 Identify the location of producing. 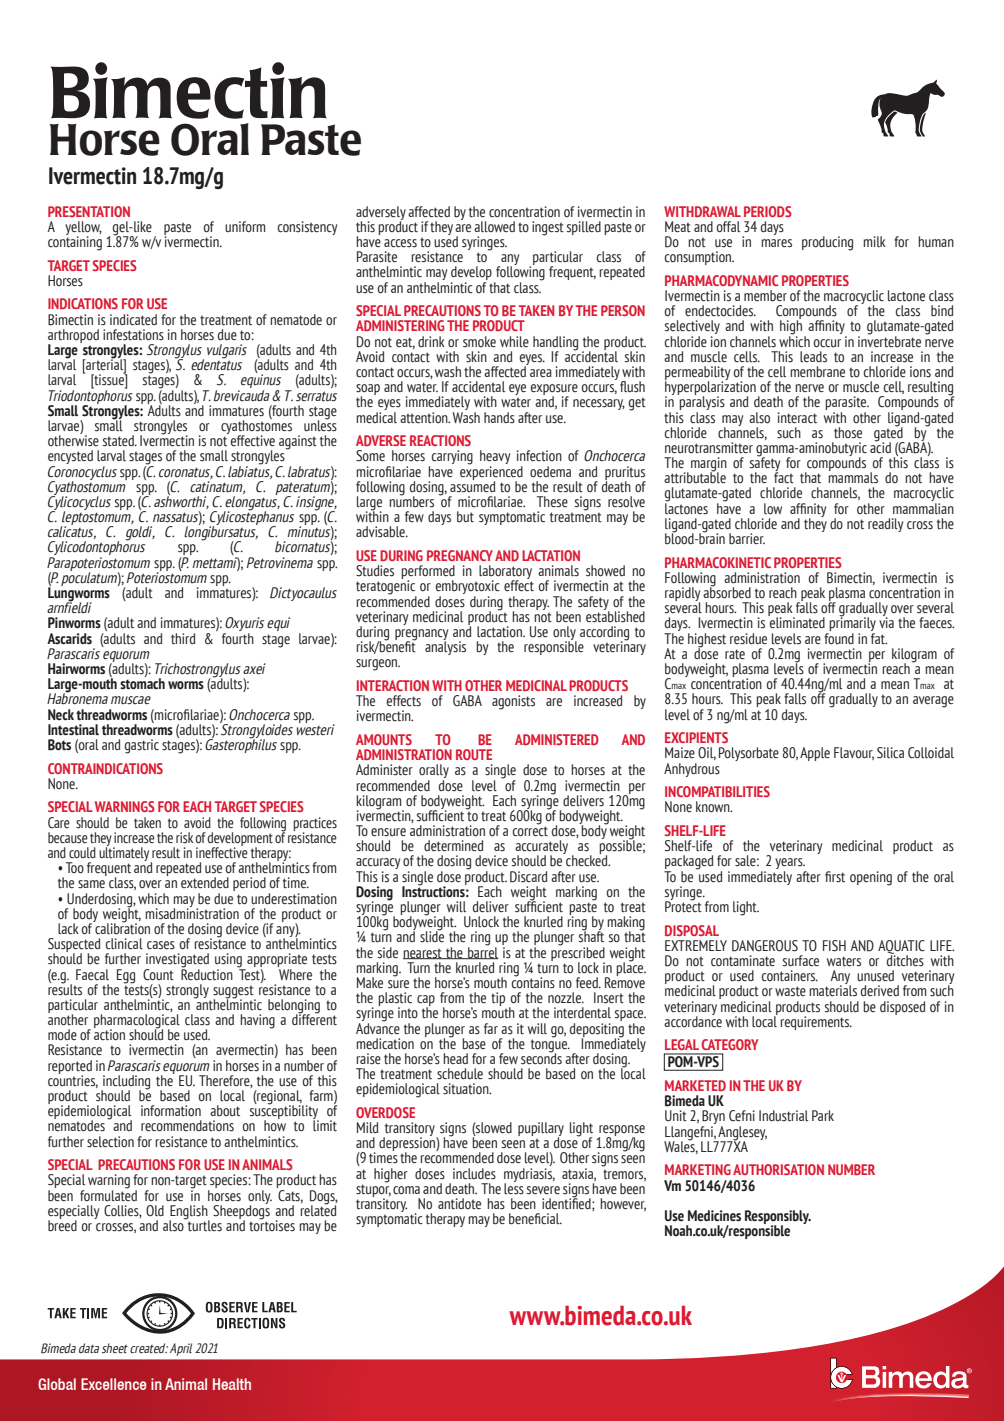
(827, 243).
